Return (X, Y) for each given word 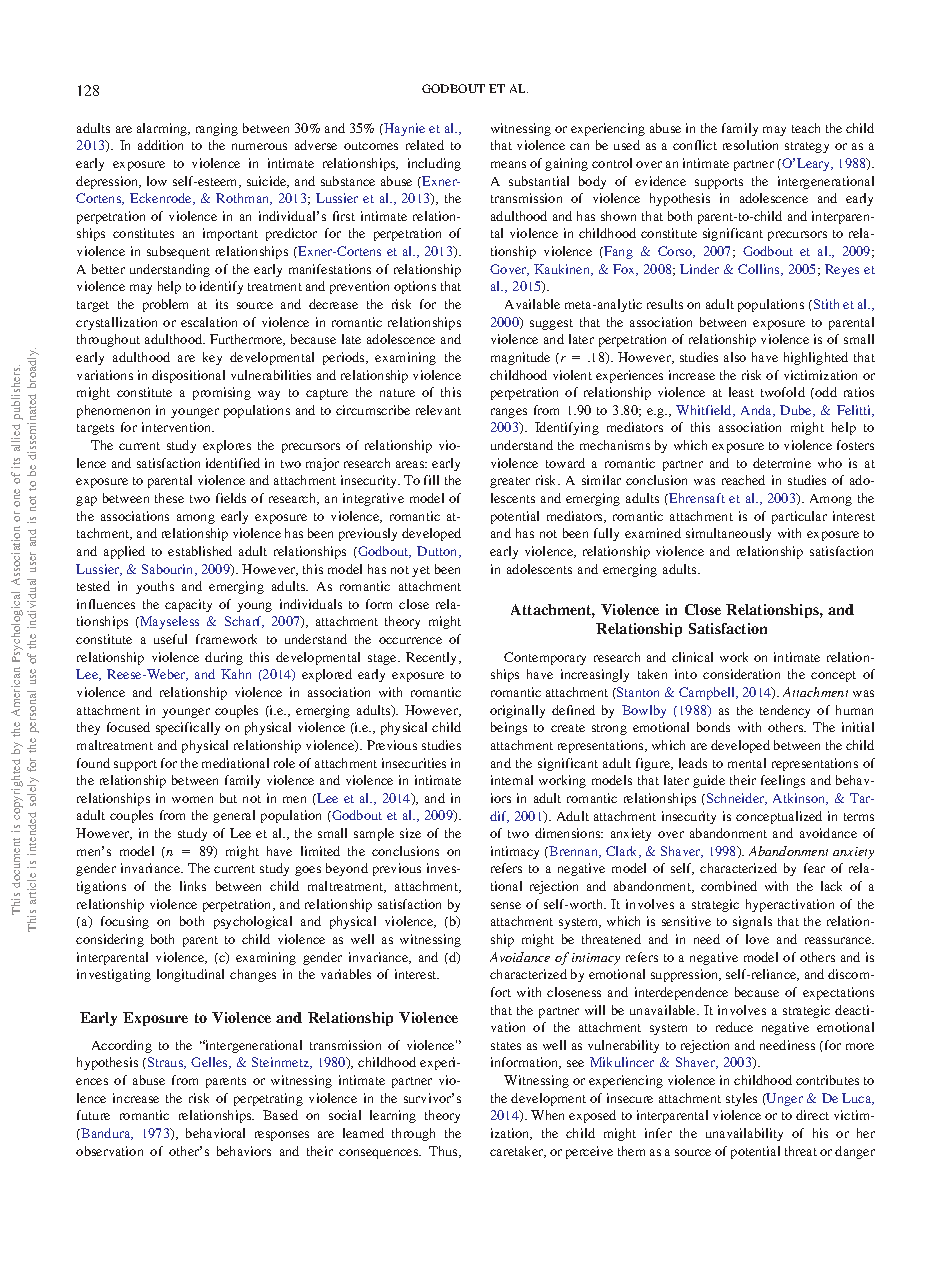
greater (510, 482)
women (192, 799)
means (508, 164)
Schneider (737, 799)
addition (160, 145)
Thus (444, 1152)
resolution (750, 145)
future (93, 1115)
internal (512, 780)
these (169, 498)
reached (743, 480)
